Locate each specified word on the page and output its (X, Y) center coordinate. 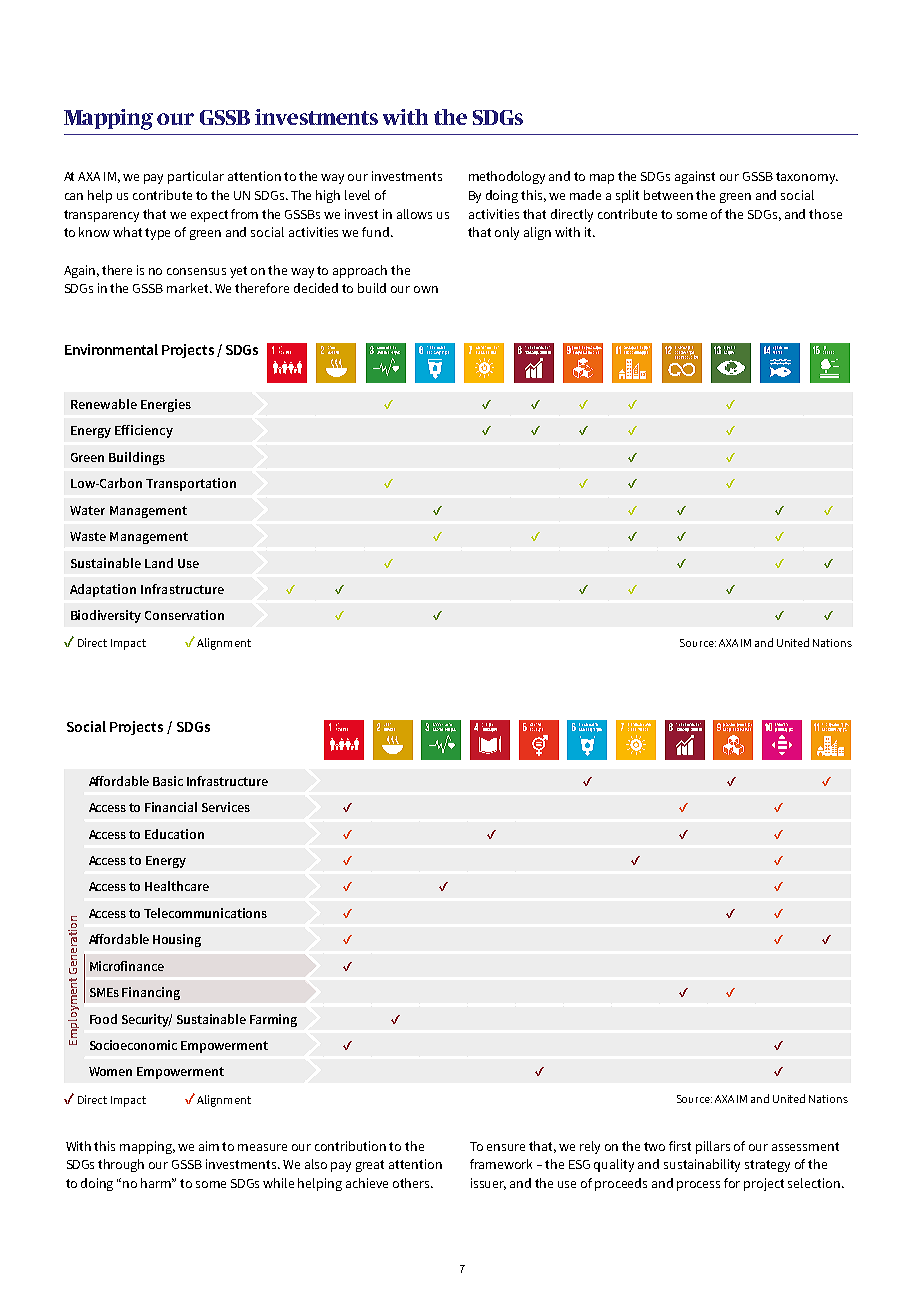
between (668, 195)
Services (226, 807)
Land (159, 563)
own (426, 289)
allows (414, 214)
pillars (713, 1147)
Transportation (191, 484)
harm (157, 1183)
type (157, 234)
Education (174, 834)
